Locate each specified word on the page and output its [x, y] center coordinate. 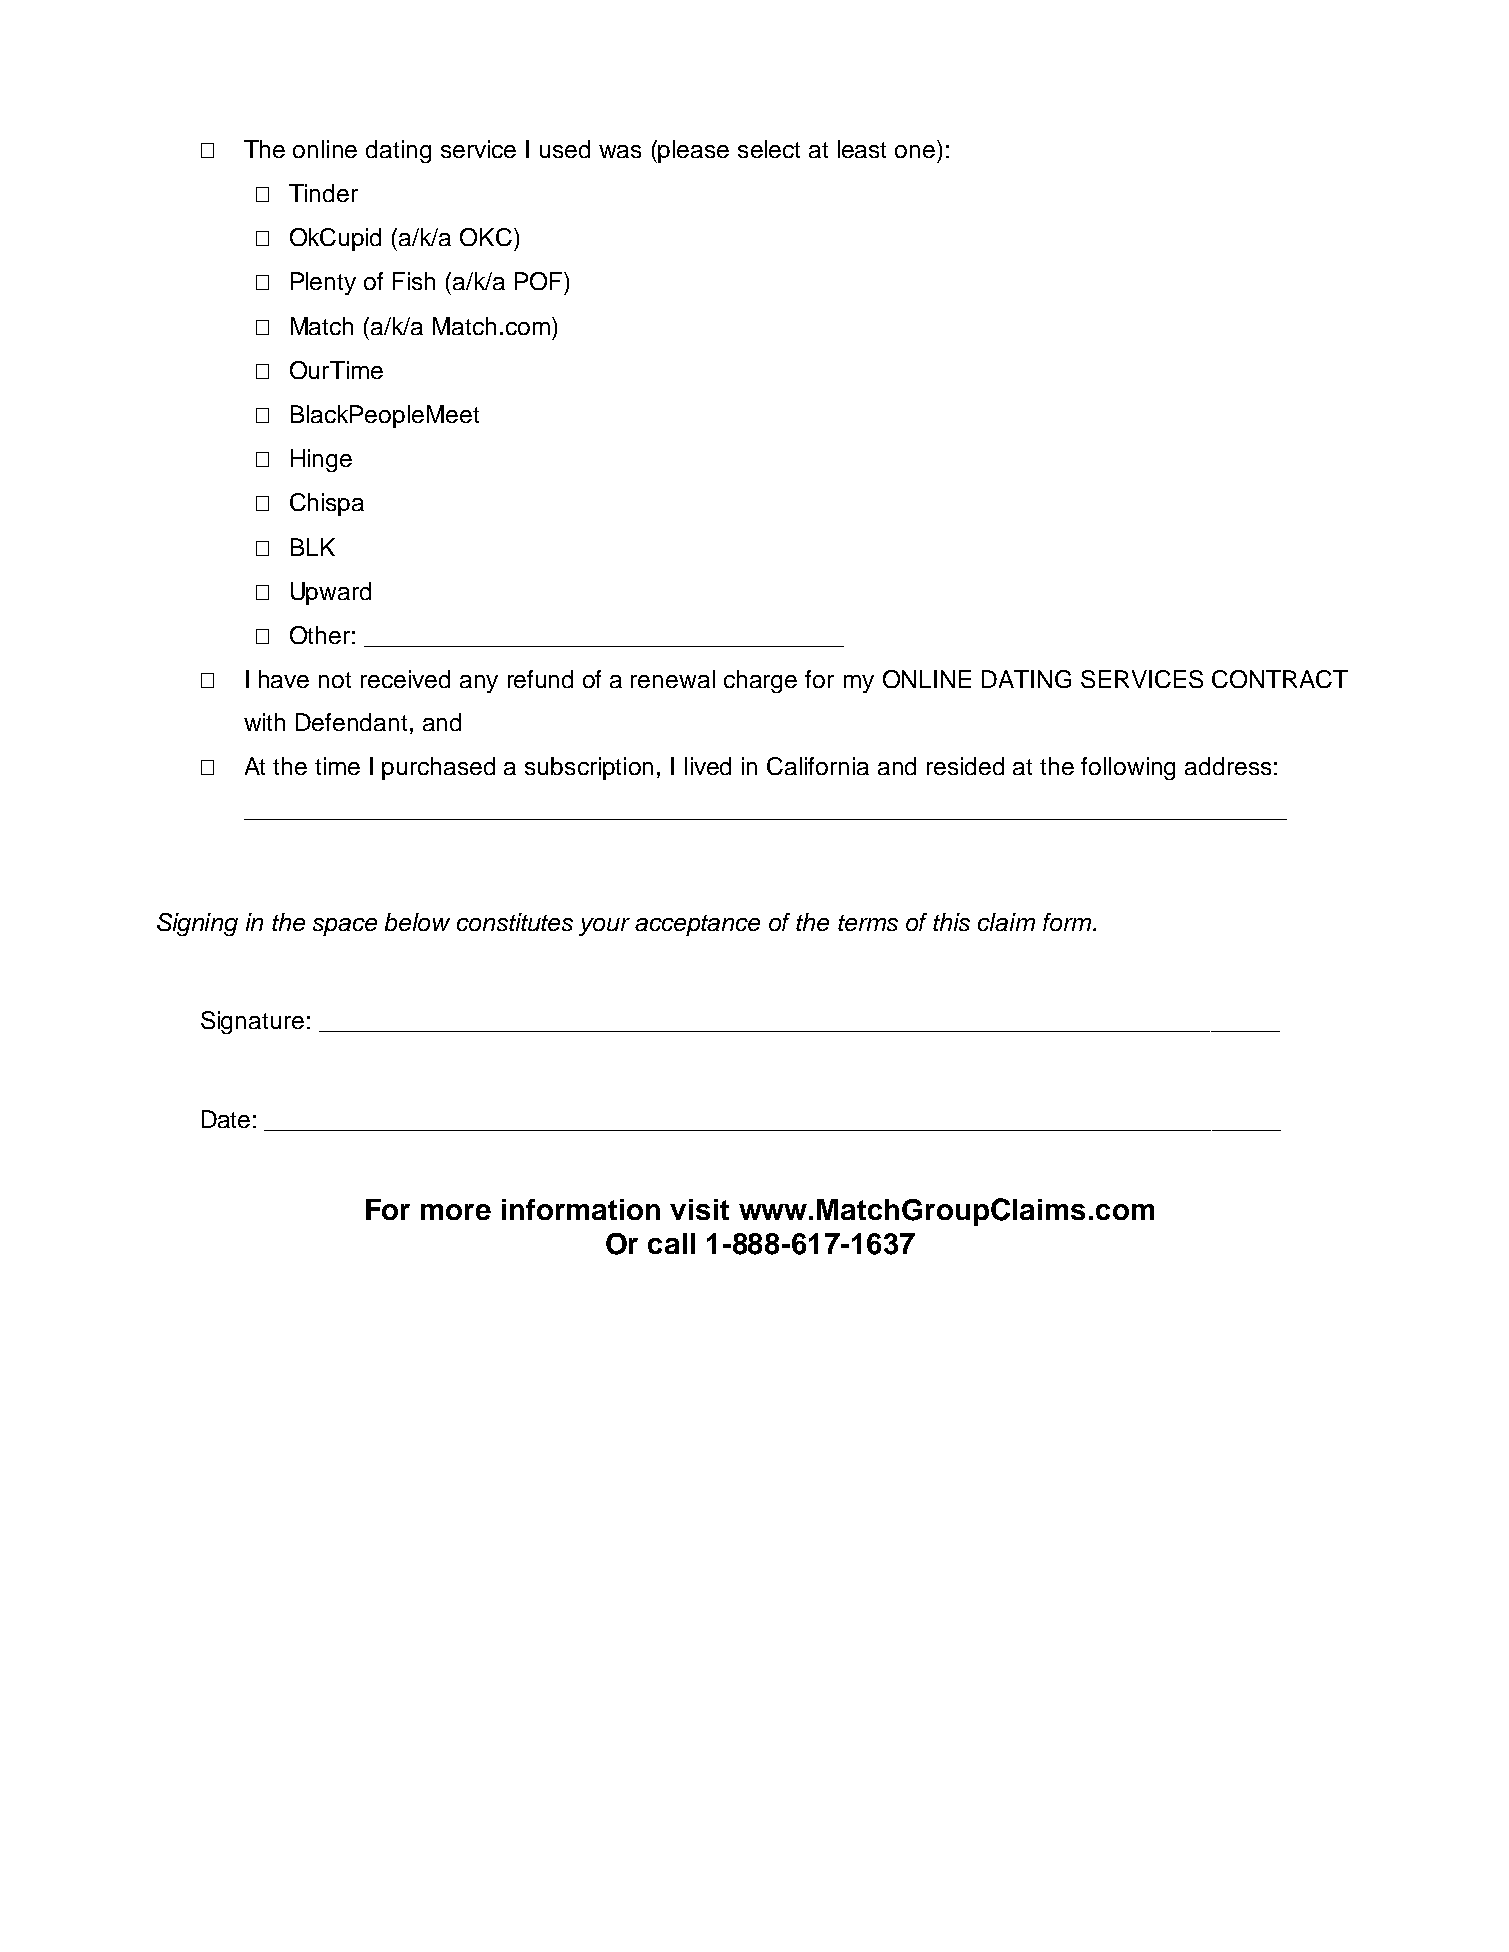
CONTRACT [1280, 679]
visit [699, 1209]
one [915, 151]
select [769, 149]
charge [760, 681]
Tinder [323, 193]
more [456, 1212]
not [335, 680]
